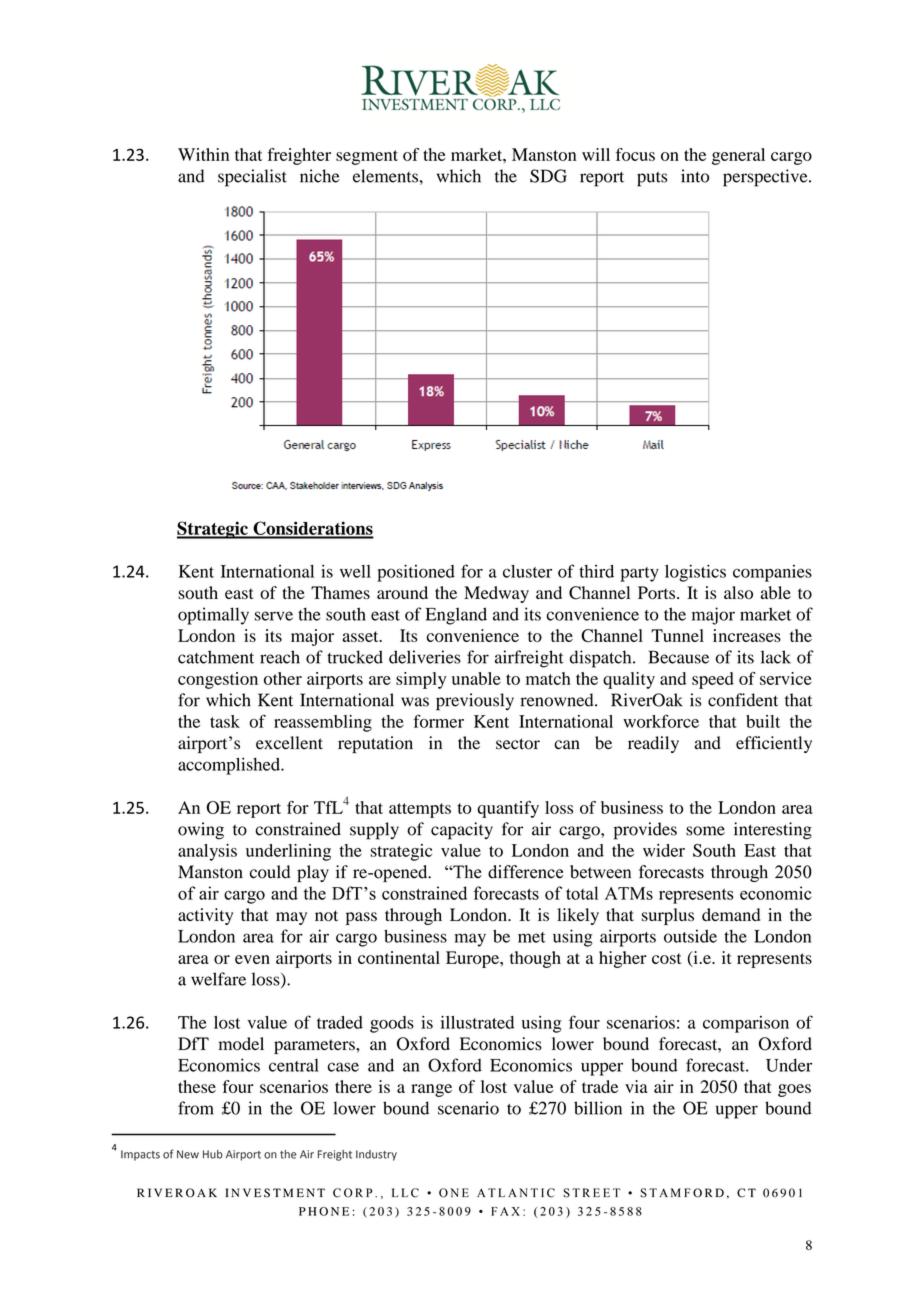 This page has height=1308, width=924. I want to click on specialist, so click(252, 178).
